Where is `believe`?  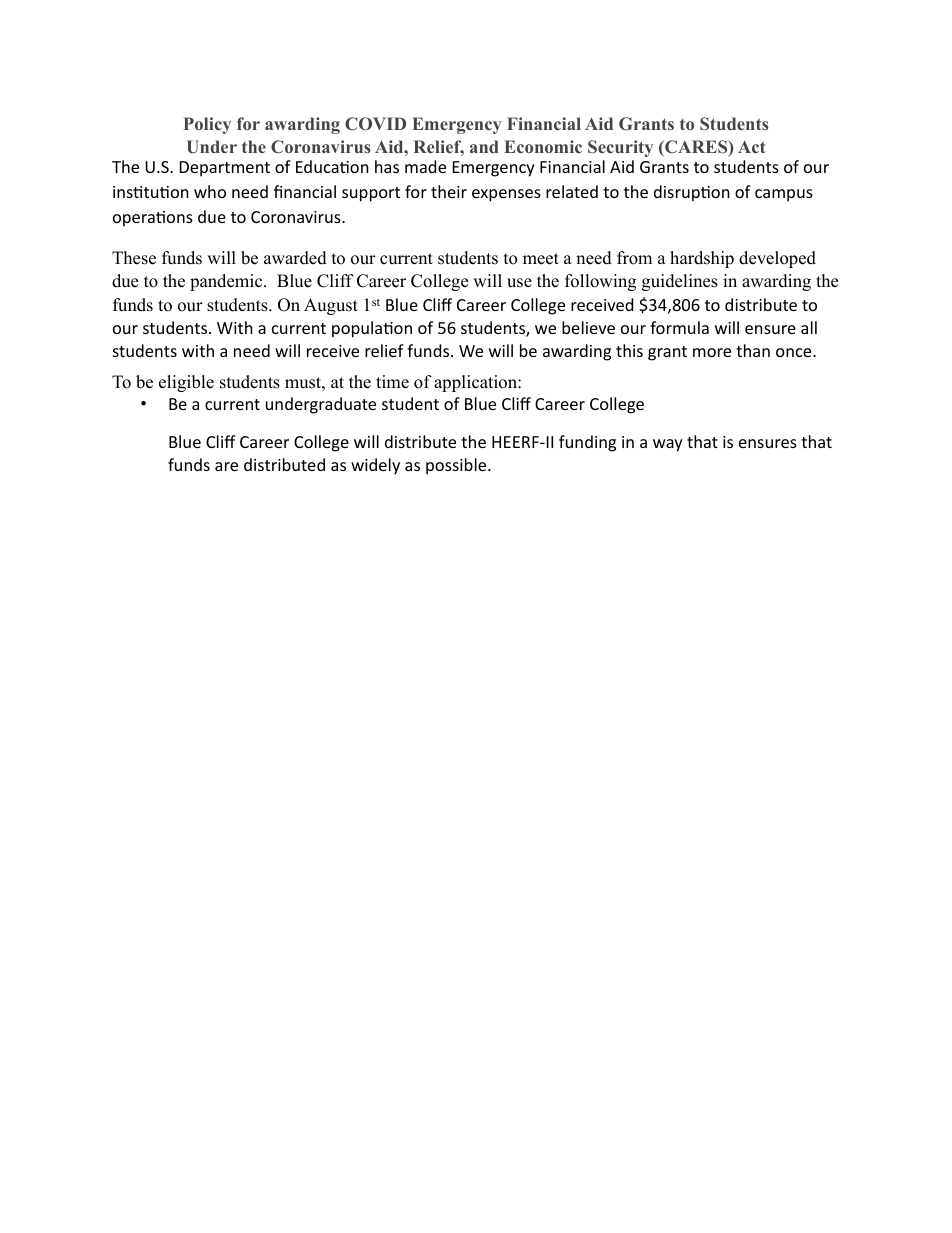
believe is located at coordinates (588, 327).
